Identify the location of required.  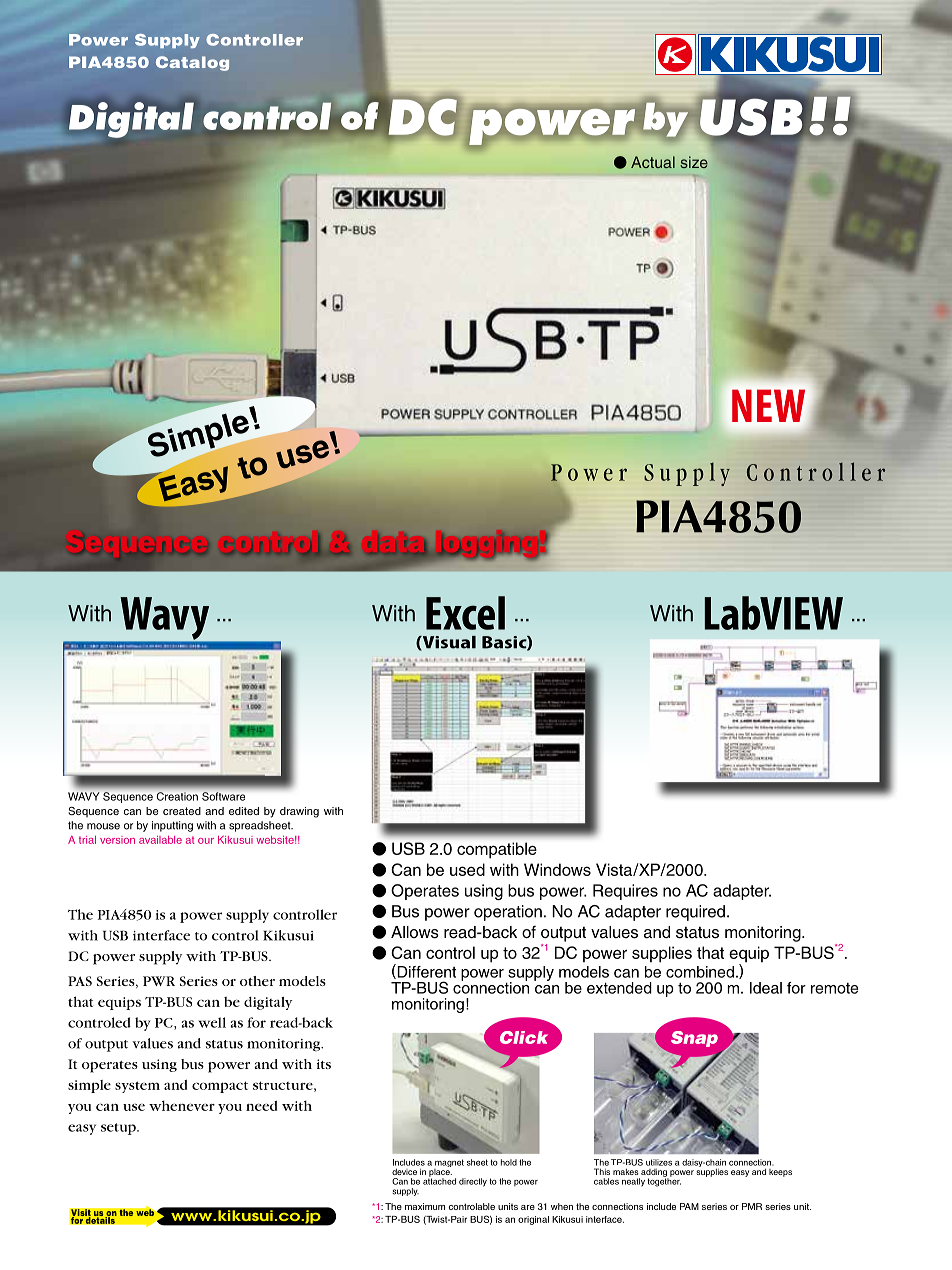
(695, 913).
